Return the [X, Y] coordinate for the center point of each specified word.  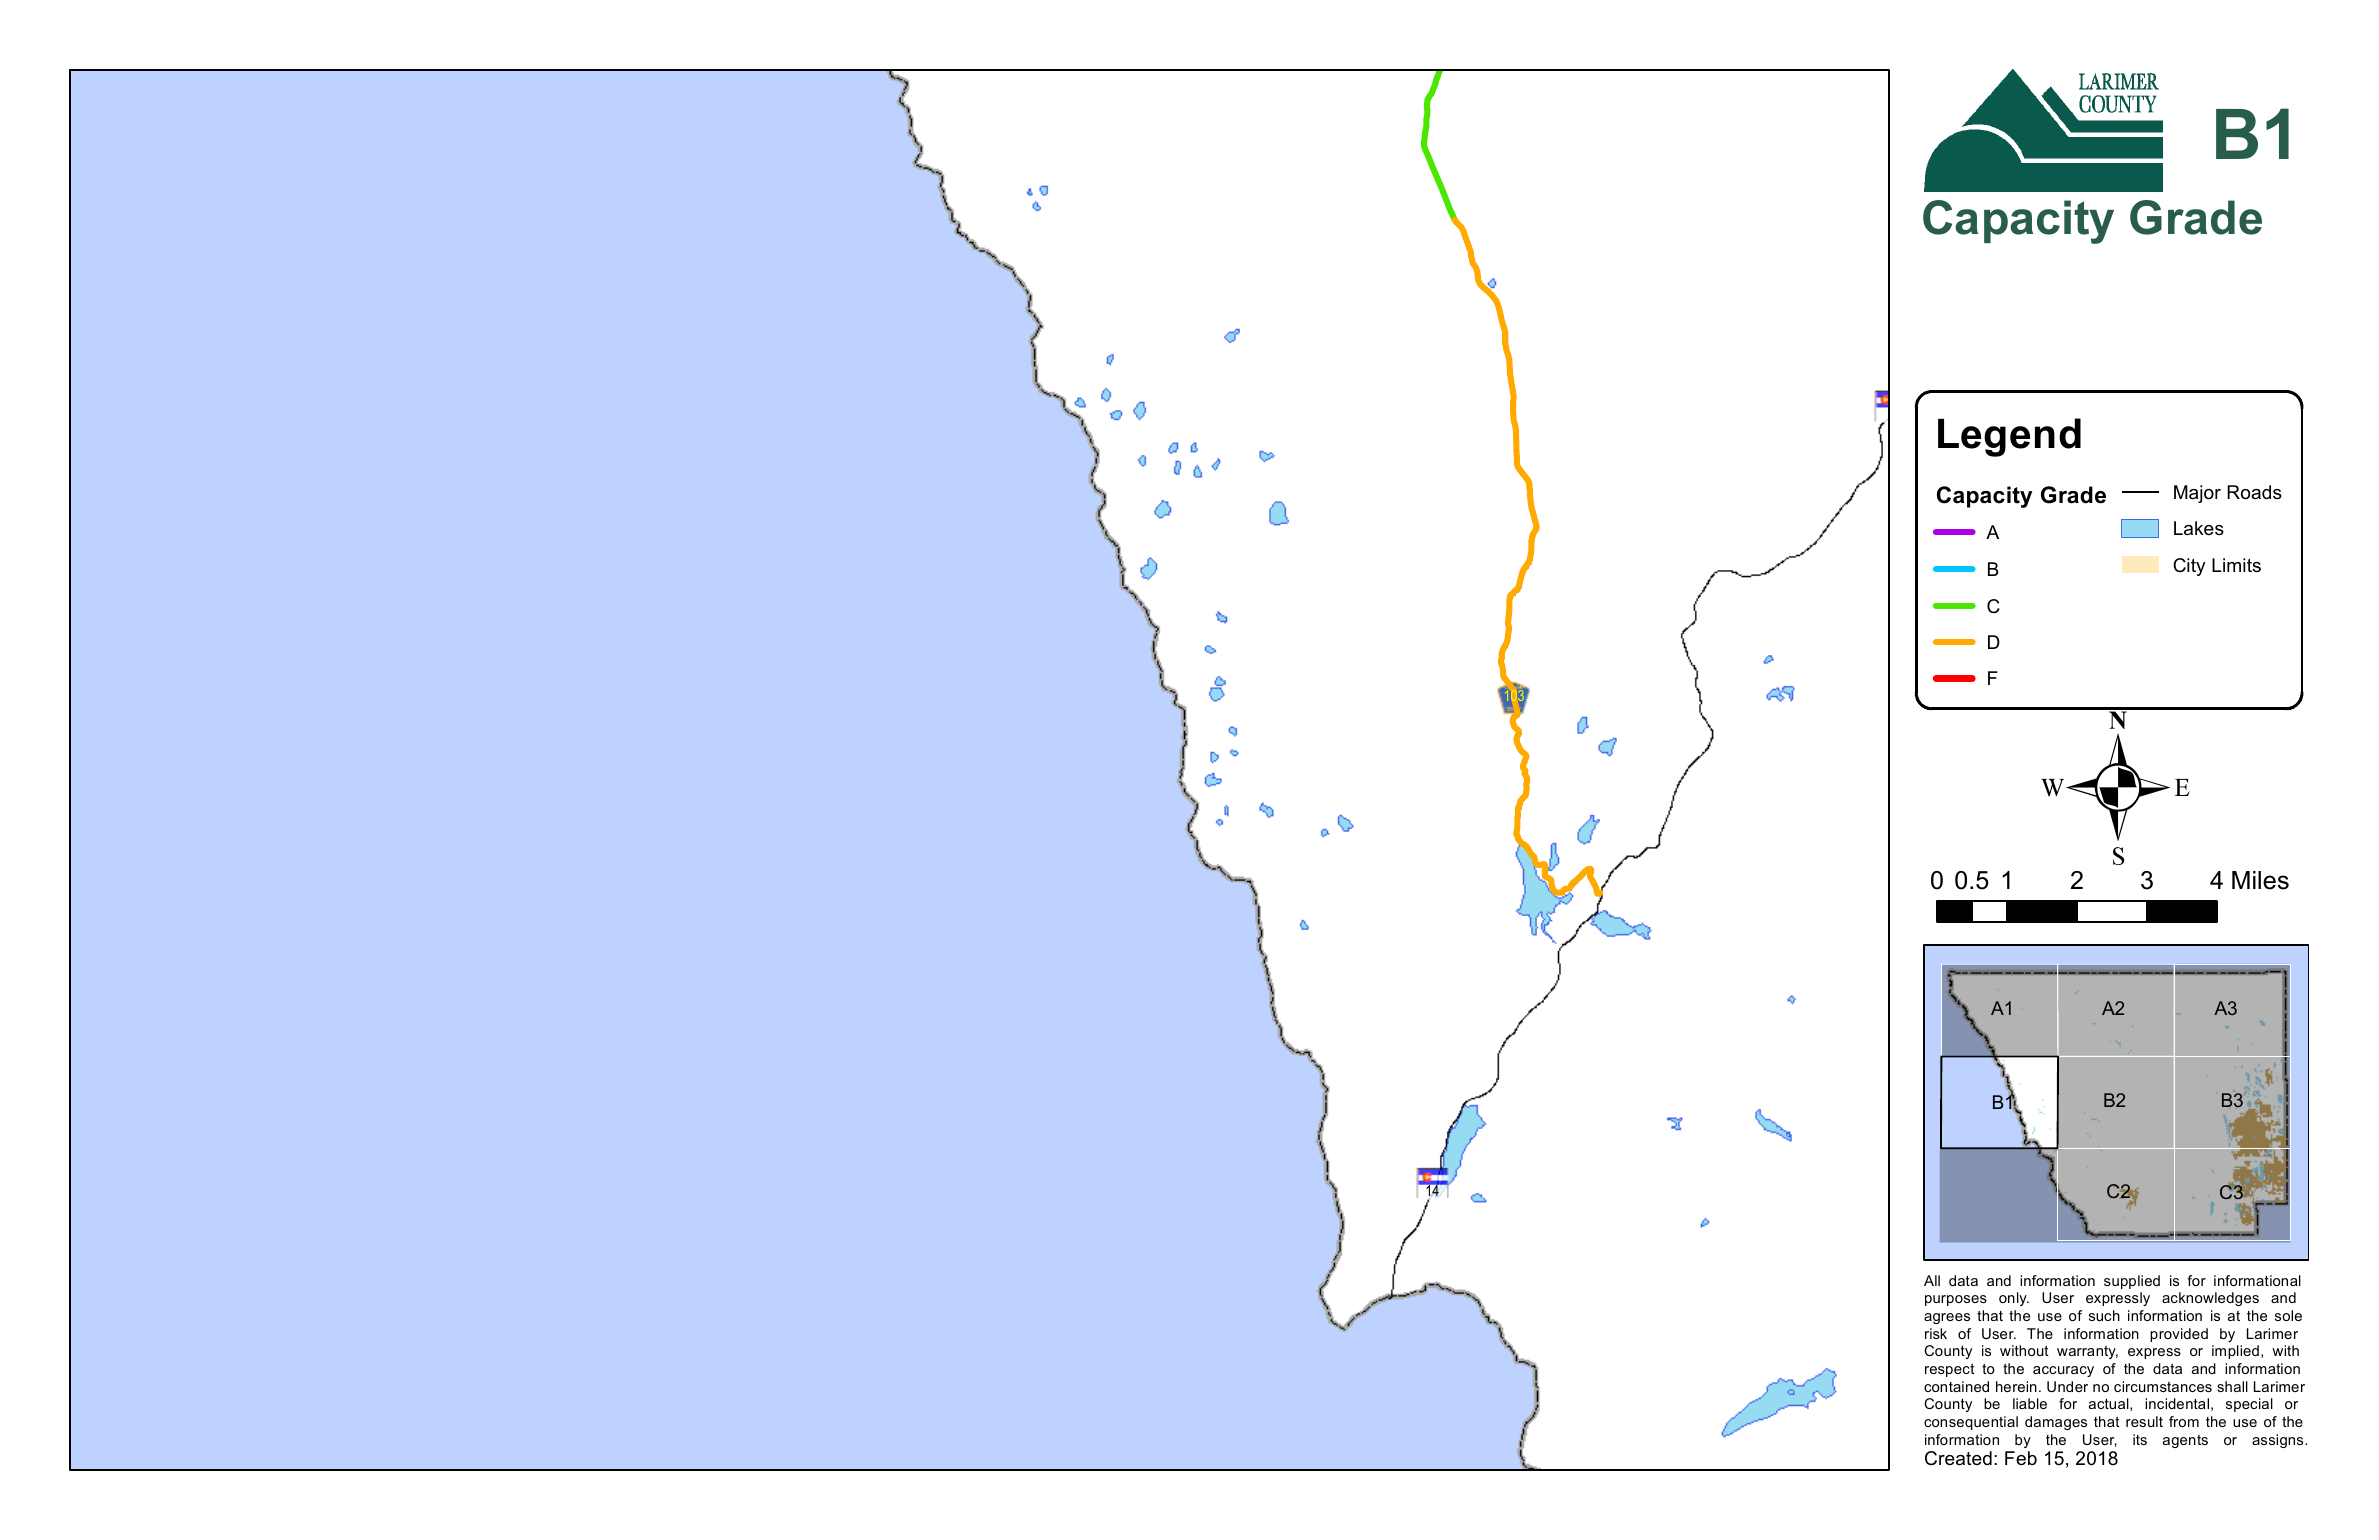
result [2144, 1421]
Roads [2254, 492]
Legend [2009, 437]
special [2249, 1405]
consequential [1971, 1423]
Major [2197, 494]
